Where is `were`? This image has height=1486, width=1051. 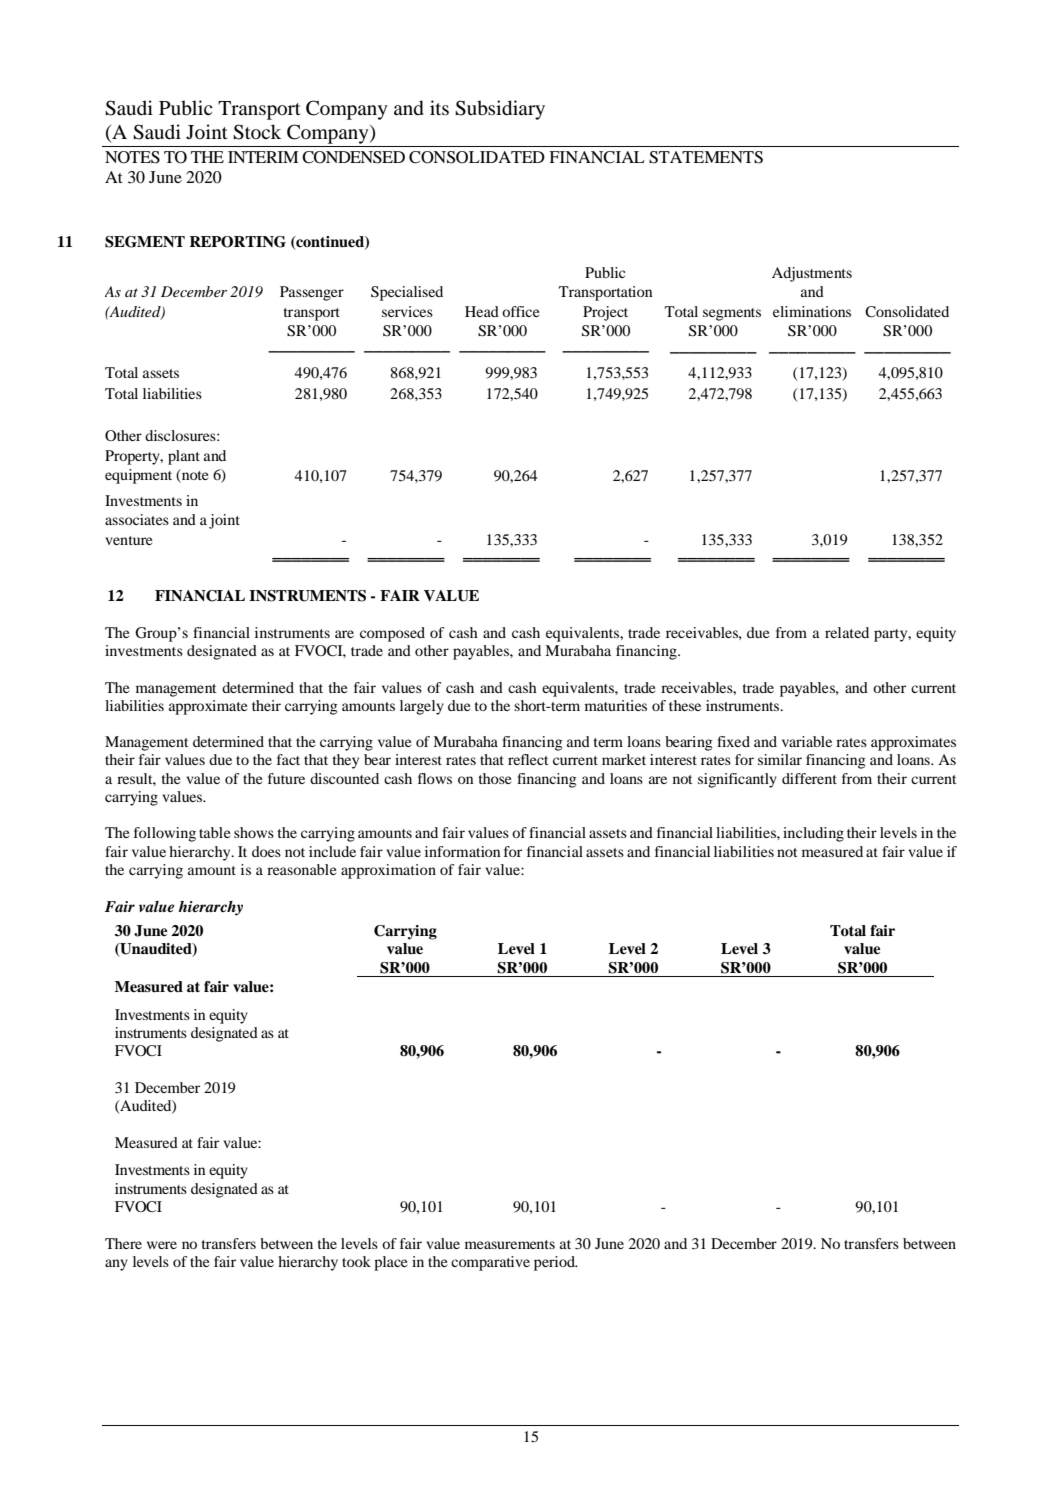
were is located at coordinates (162, 1245).
